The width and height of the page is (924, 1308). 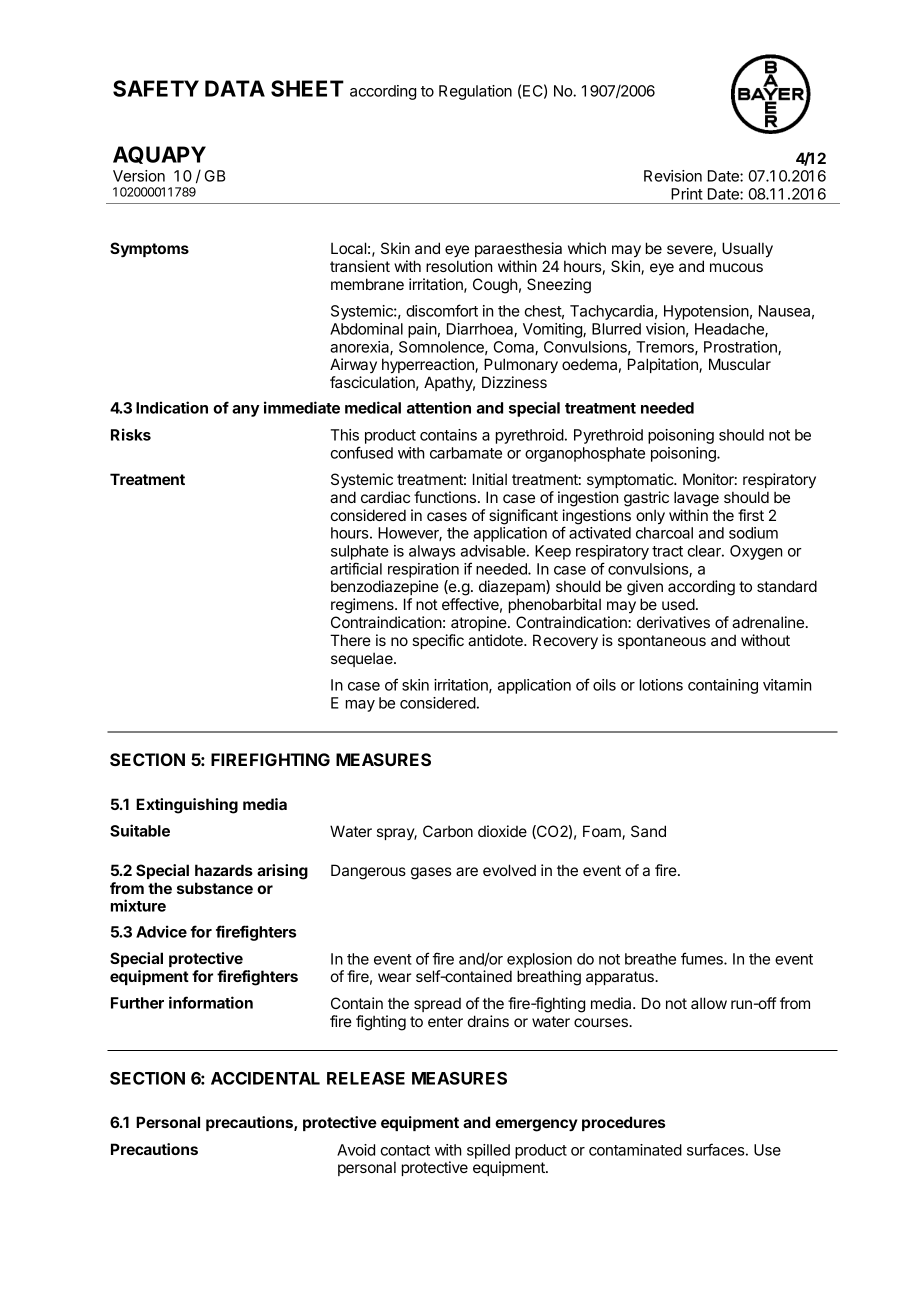 I want to click on are, so click(x=467, y=871).
